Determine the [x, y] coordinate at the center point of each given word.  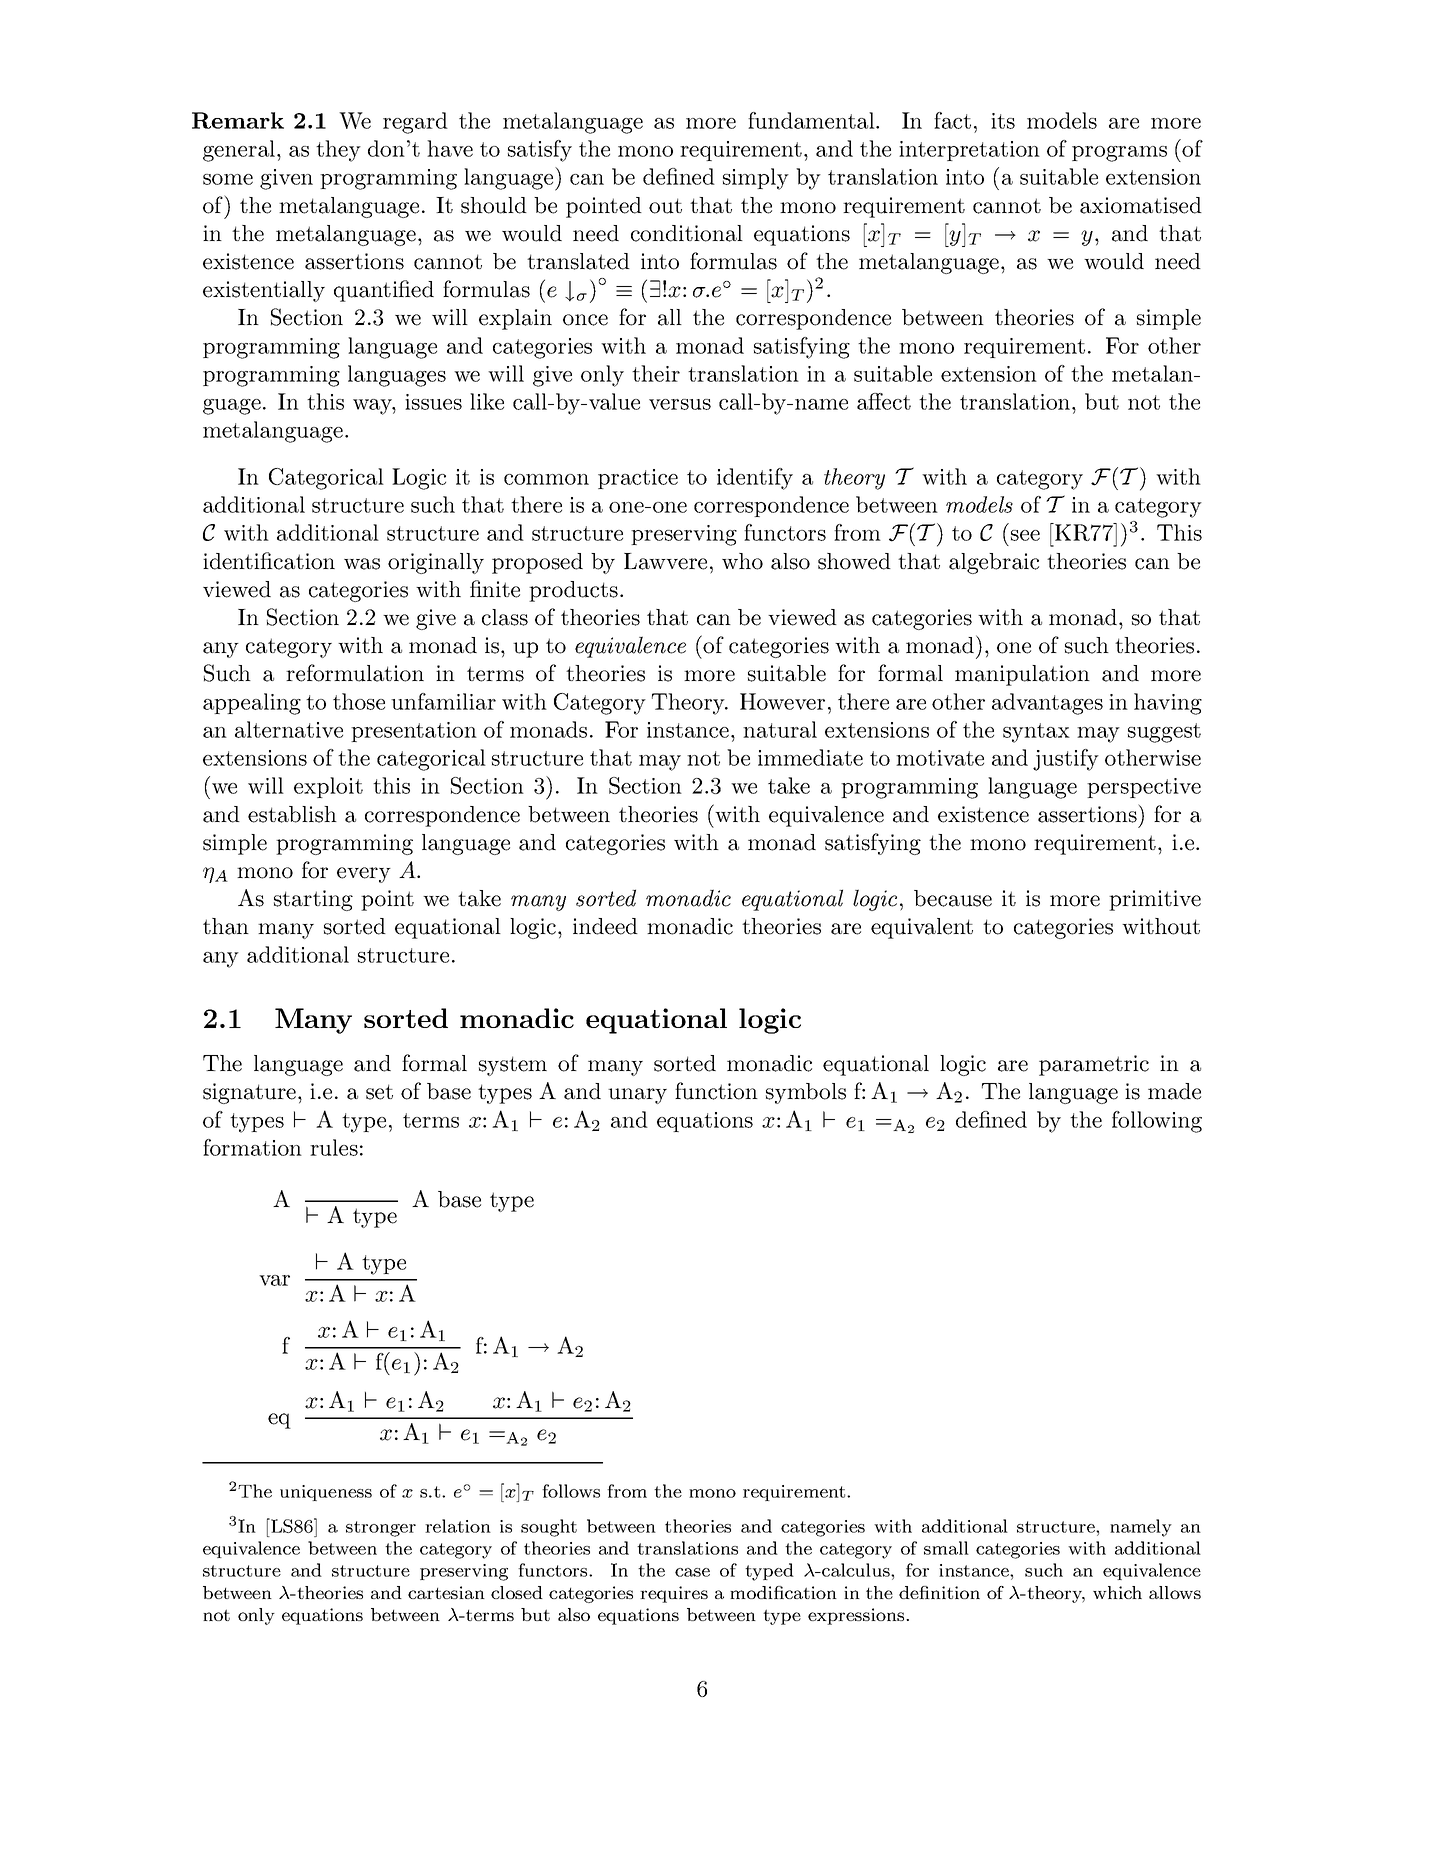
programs [1119, 154]
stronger [381, 1529]
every [364, 875]
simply [756, 179]
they [338, 151]
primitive [1155, 900]
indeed [605, 926]
